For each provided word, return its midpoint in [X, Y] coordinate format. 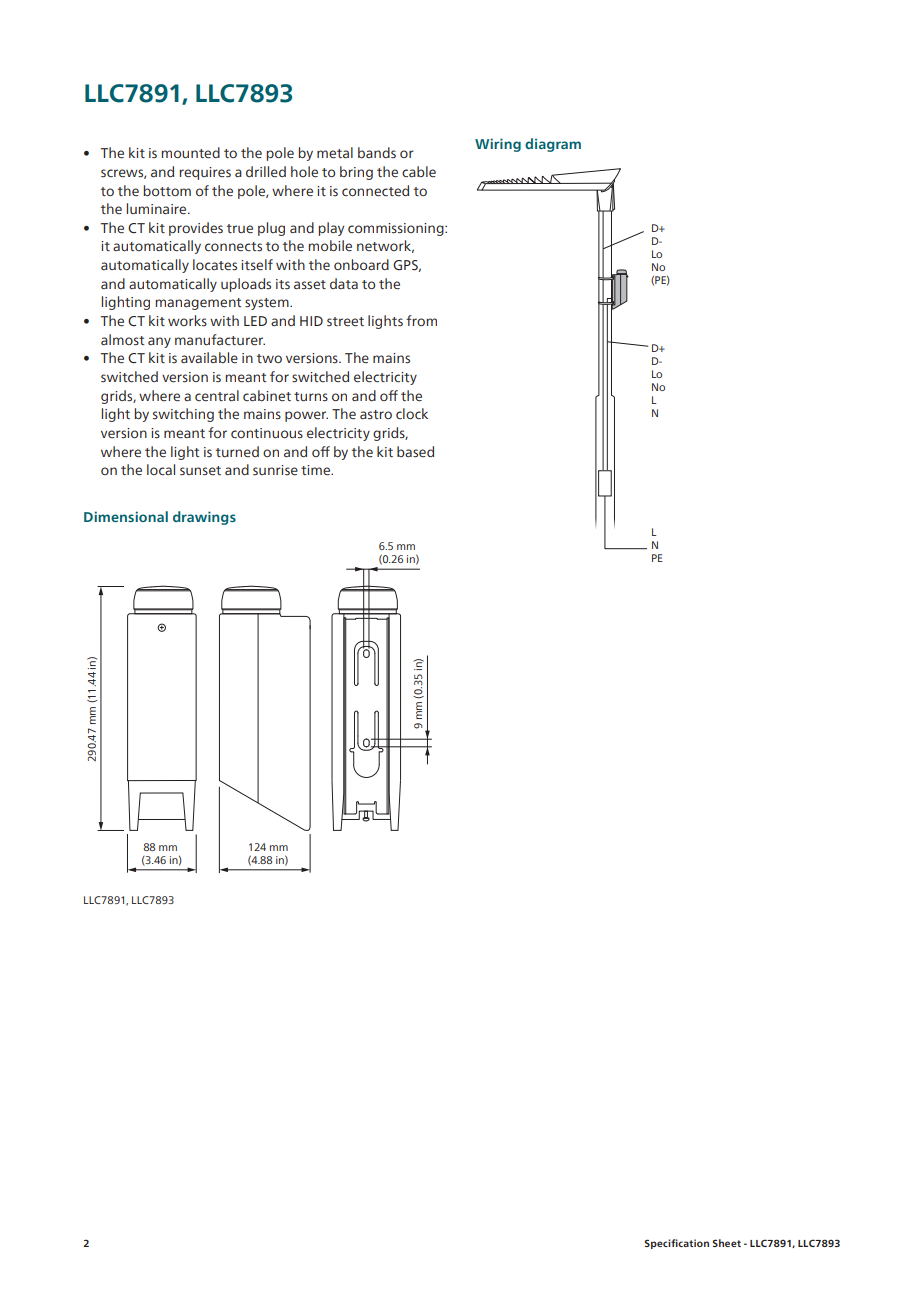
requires [205, 173]
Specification [676, 1244]
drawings [204, 518]
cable [419, 172]
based [415, 452]
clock [412, 413]
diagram [553, 145]
